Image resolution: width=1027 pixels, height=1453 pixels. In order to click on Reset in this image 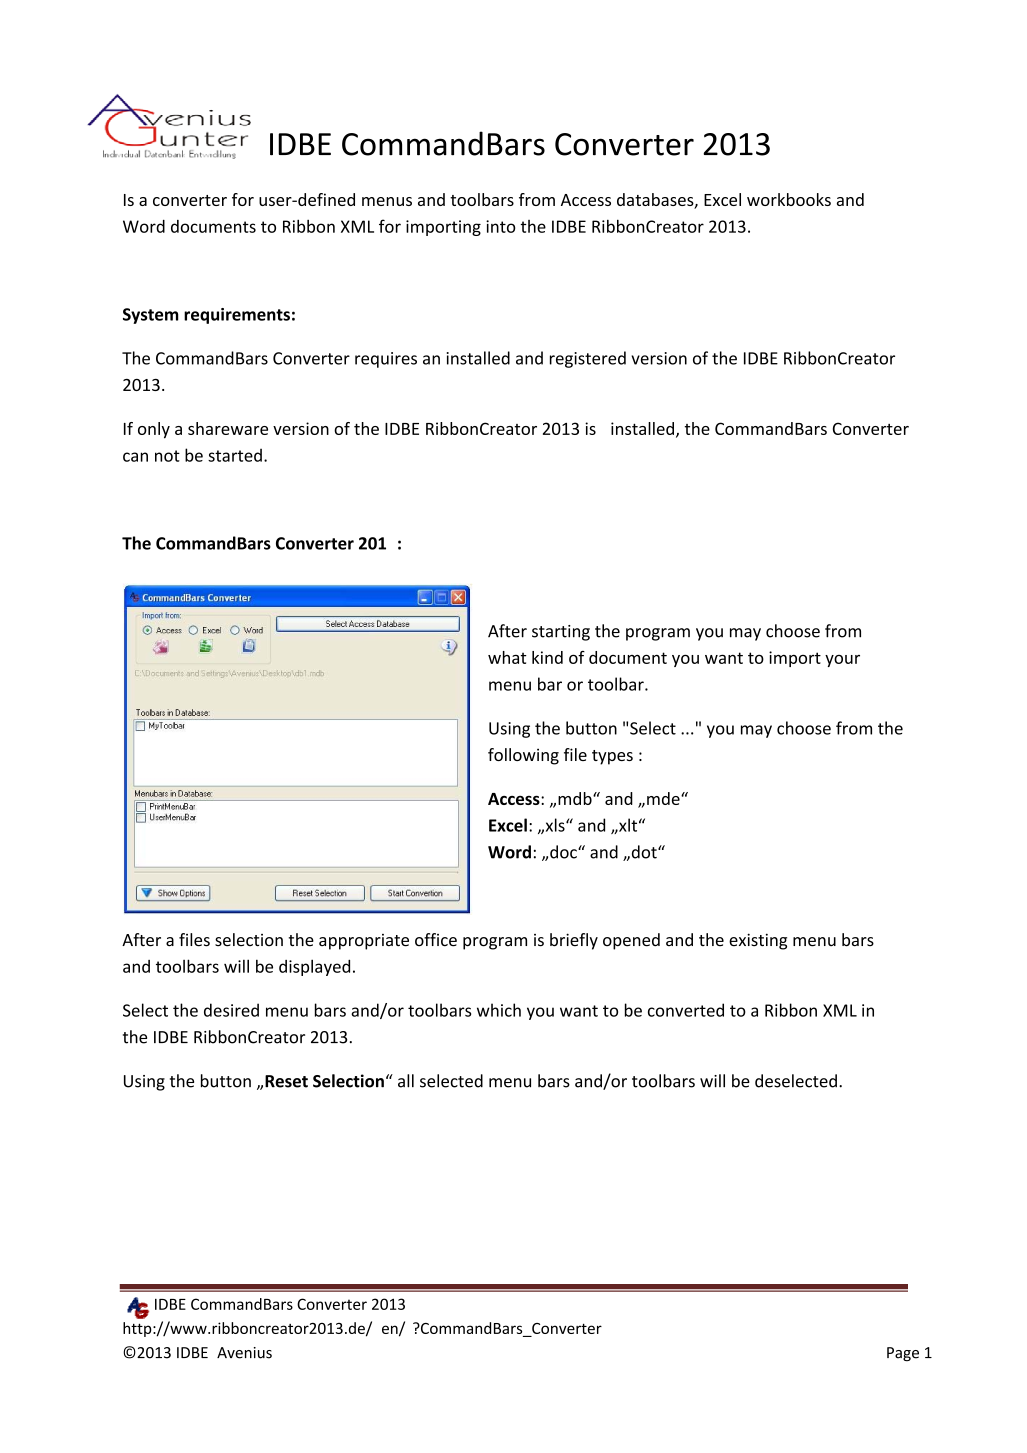, I will do `click(286, 1081)`.
